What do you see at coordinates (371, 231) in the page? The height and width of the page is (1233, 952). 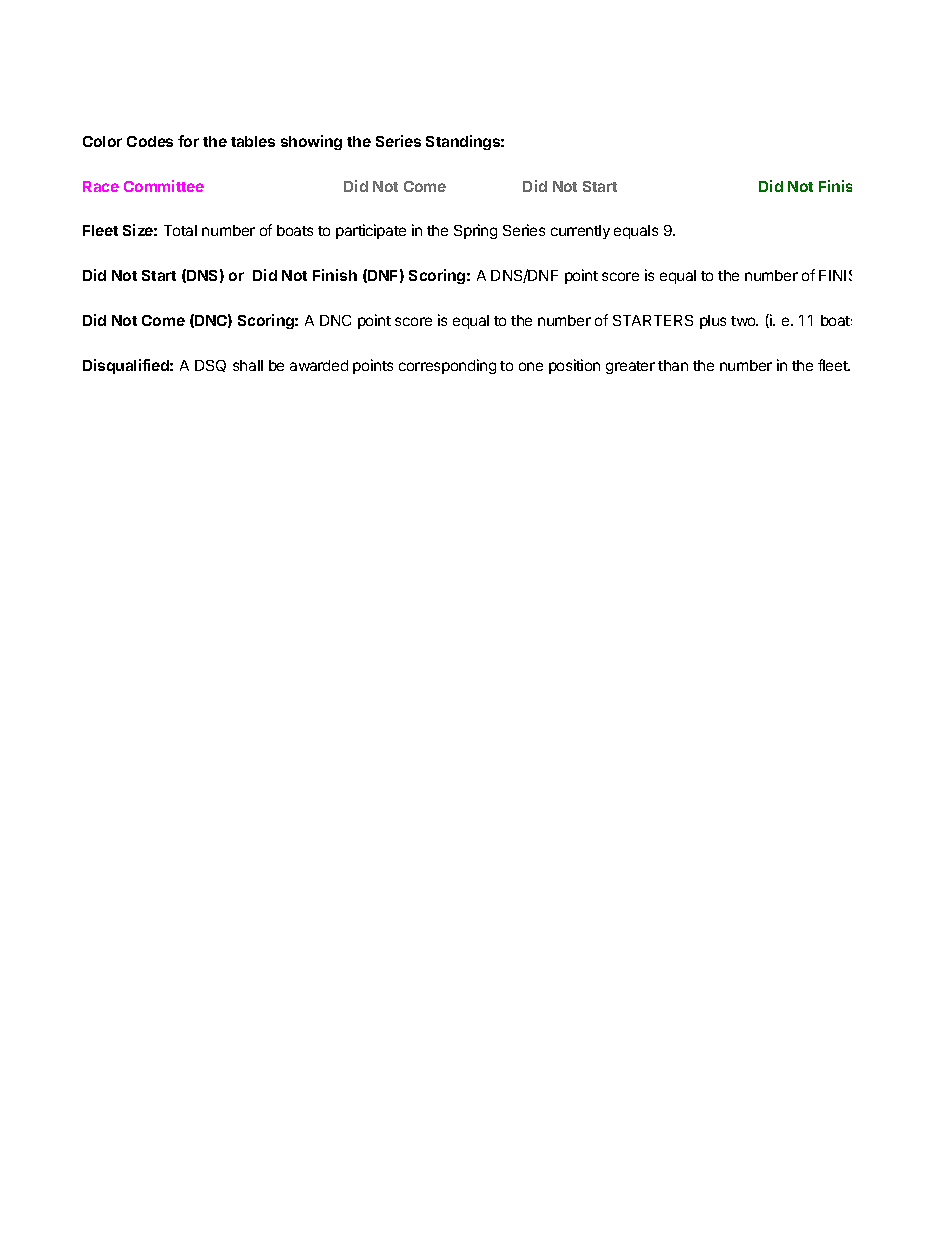 I see `participate` at bounding box center [371, 231].
